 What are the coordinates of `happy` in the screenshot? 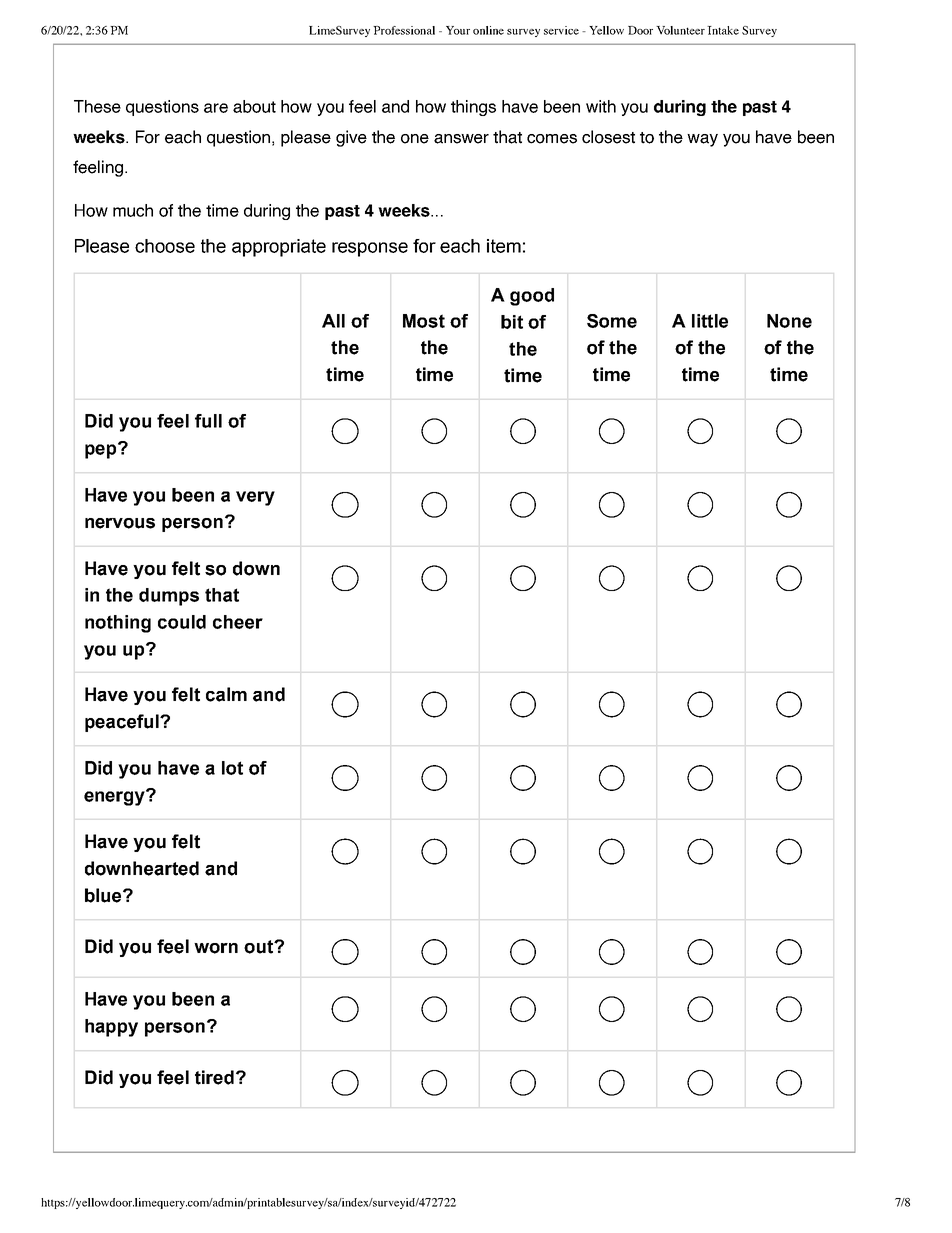 It's located at (111, 1028).
